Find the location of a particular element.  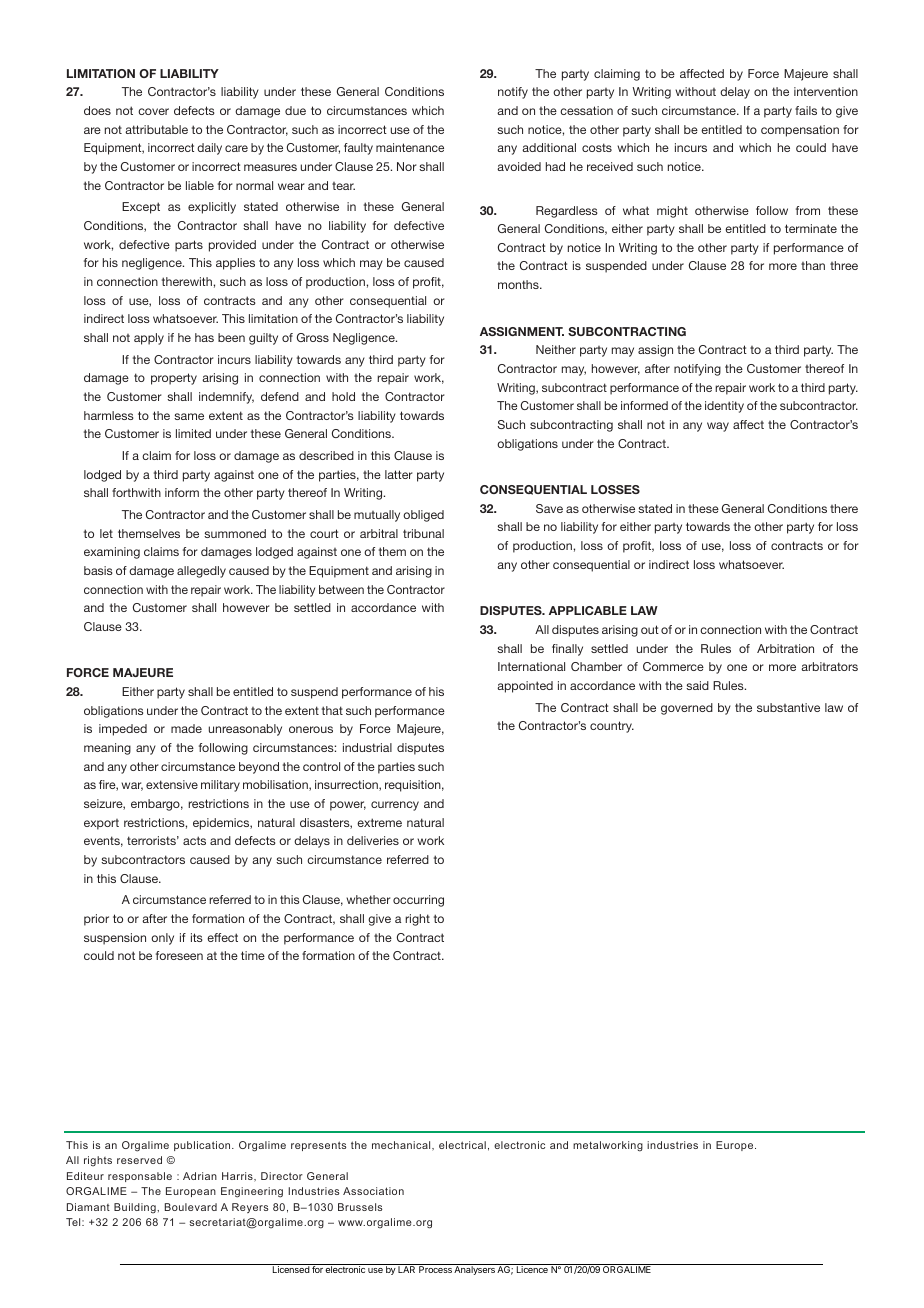

maintenance is located at coordinates (410, 147).
